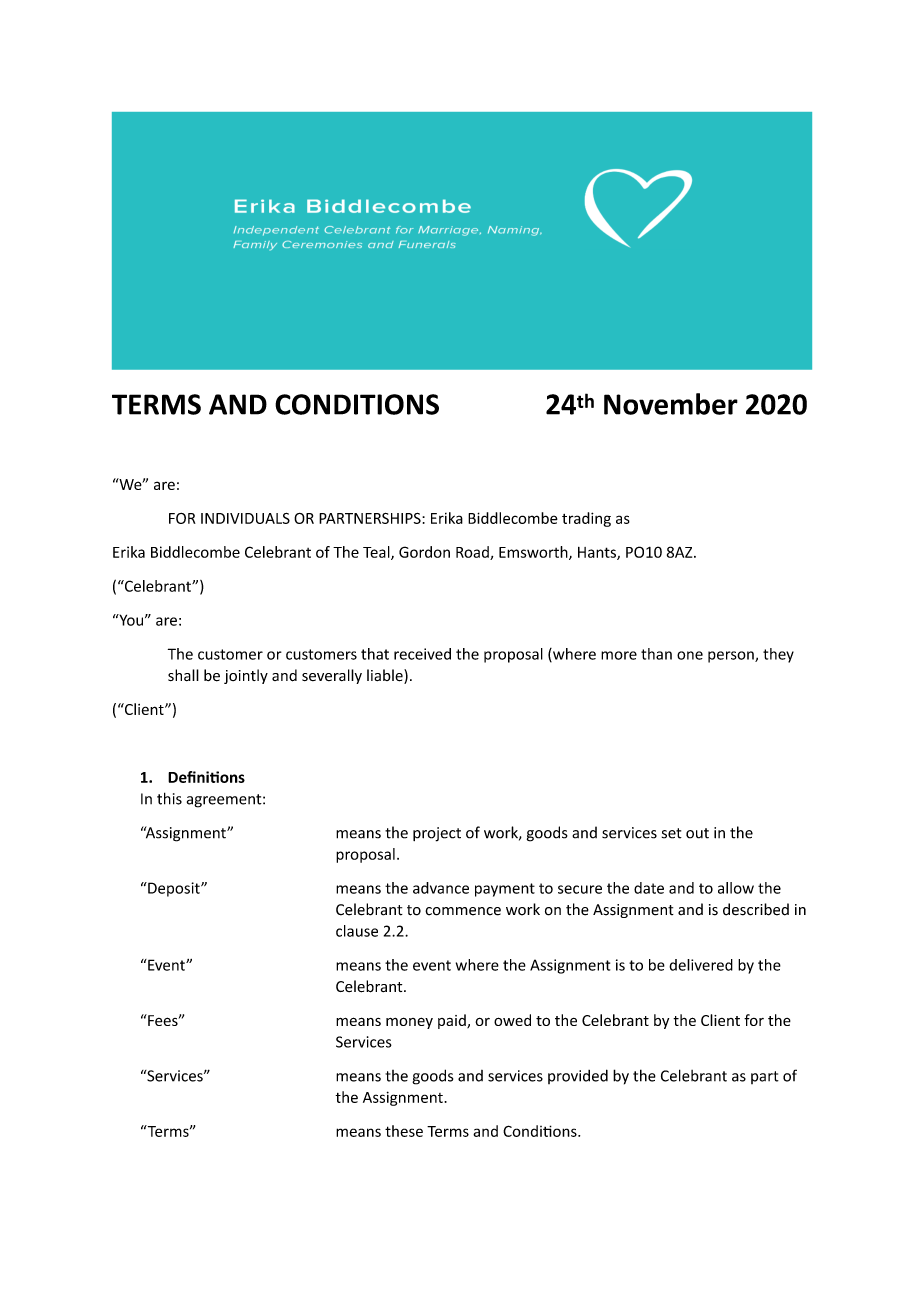 The width and height of the image is (924, 1308). Describe the element at coordinates (377, 553) in the image. I see `Teal` at that location.
